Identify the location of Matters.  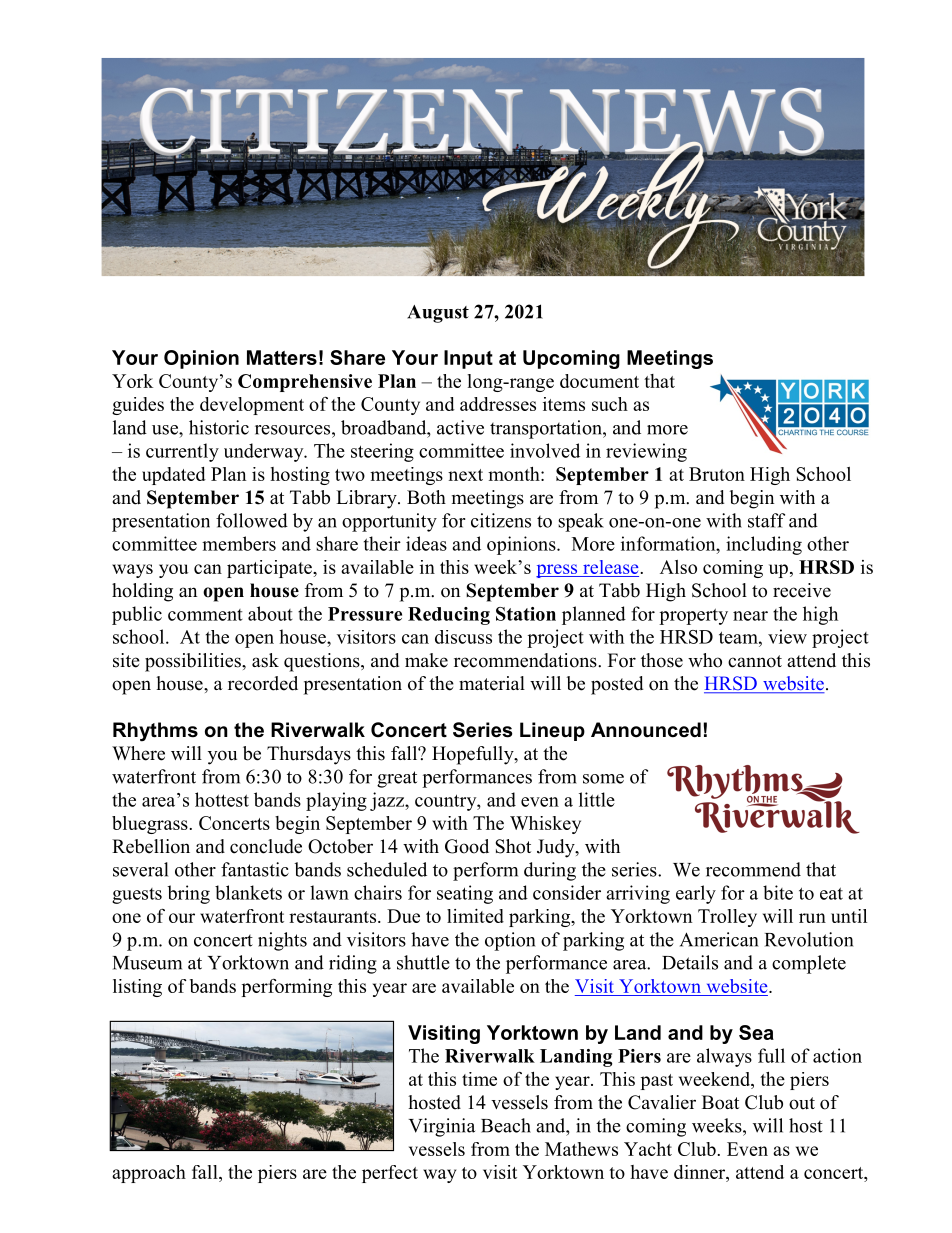
(282, 357).
